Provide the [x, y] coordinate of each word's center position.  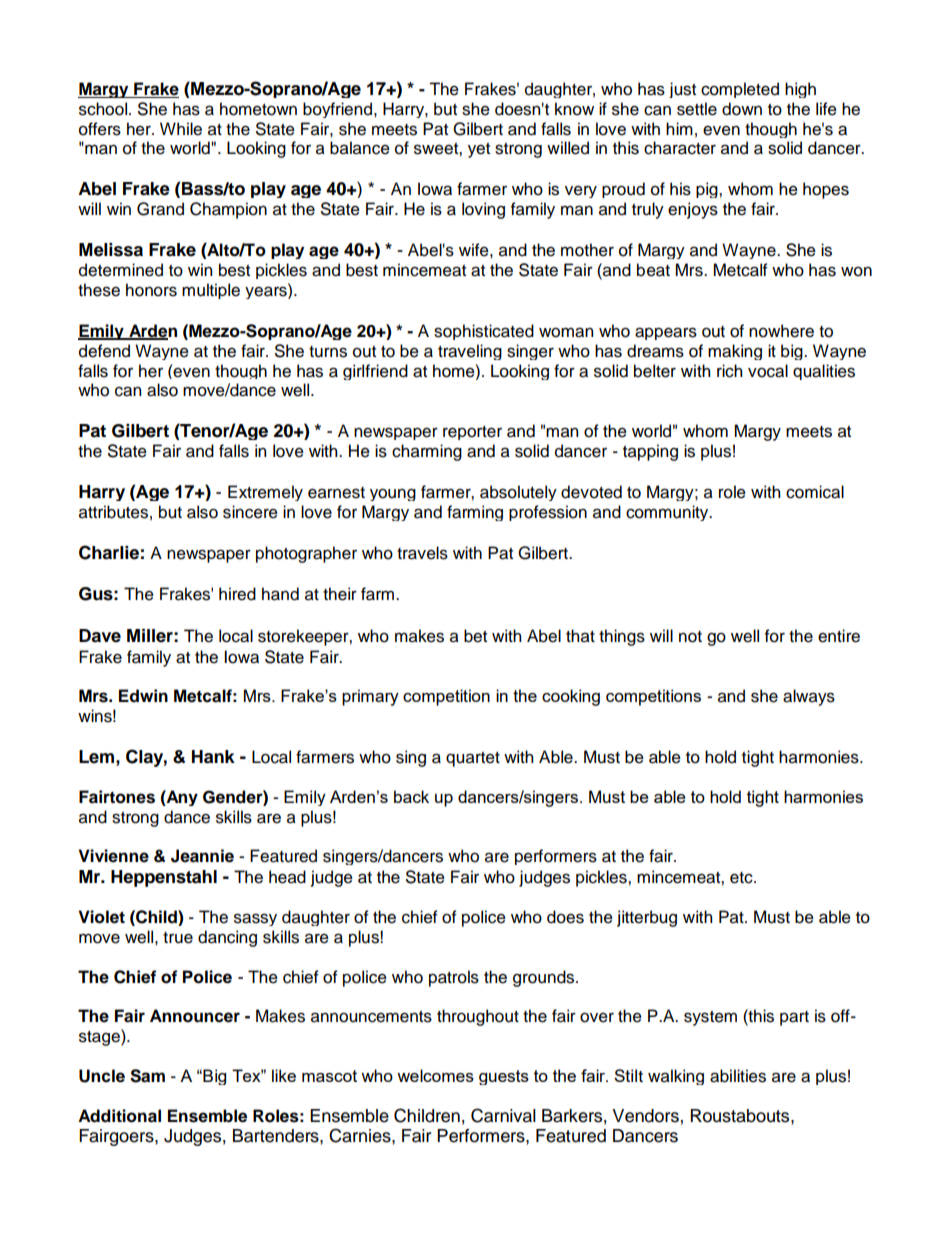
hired [237, 594]
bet [475, 636]
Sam [147, 1076]
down [742, 109]
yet [479, 150]
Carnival [503, 1115]
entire [839, 636]
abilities [738, 1076]
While [181, 129]
